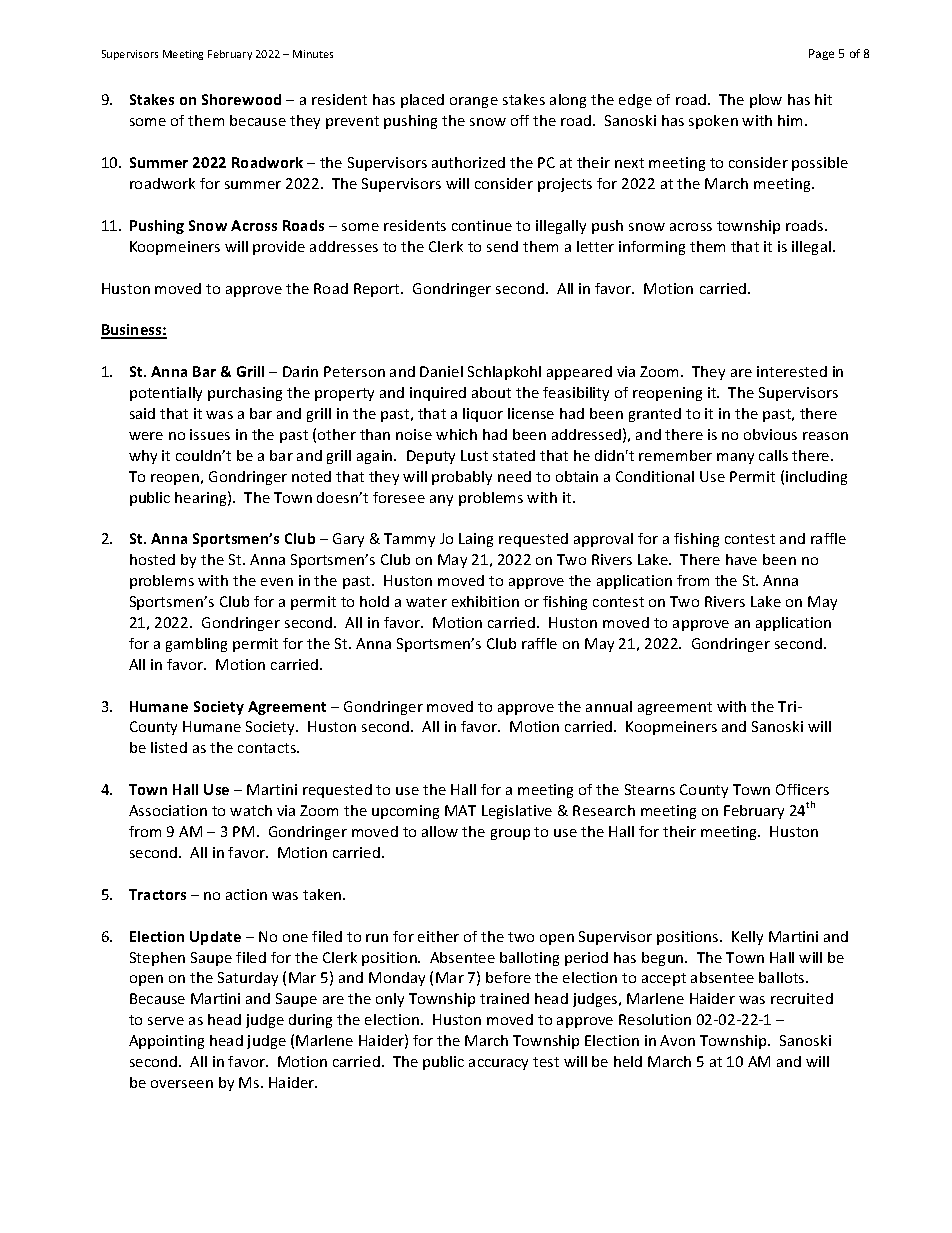 The height and width of the document is (1233, 952). Describe the element at coordinates (741, 559) in the document. I see `have` at that location.
